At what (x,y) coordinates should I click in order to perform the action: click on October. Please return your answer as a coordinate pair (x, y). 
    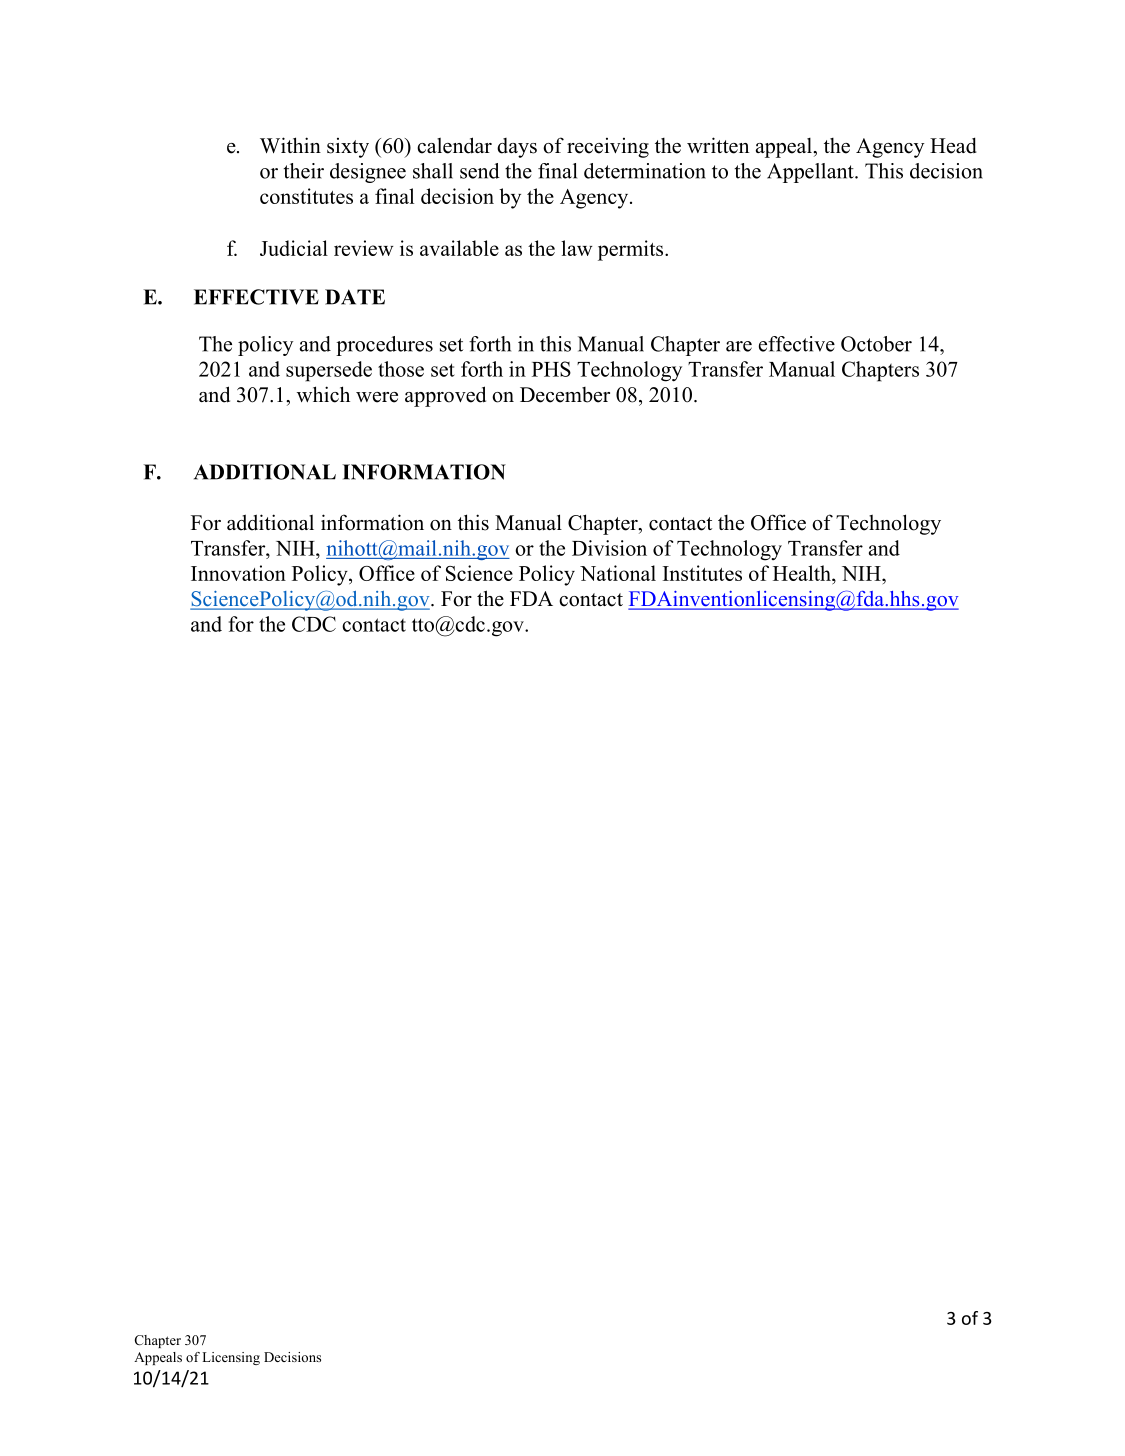
    Looking at the image, I should click on (876, 344).
